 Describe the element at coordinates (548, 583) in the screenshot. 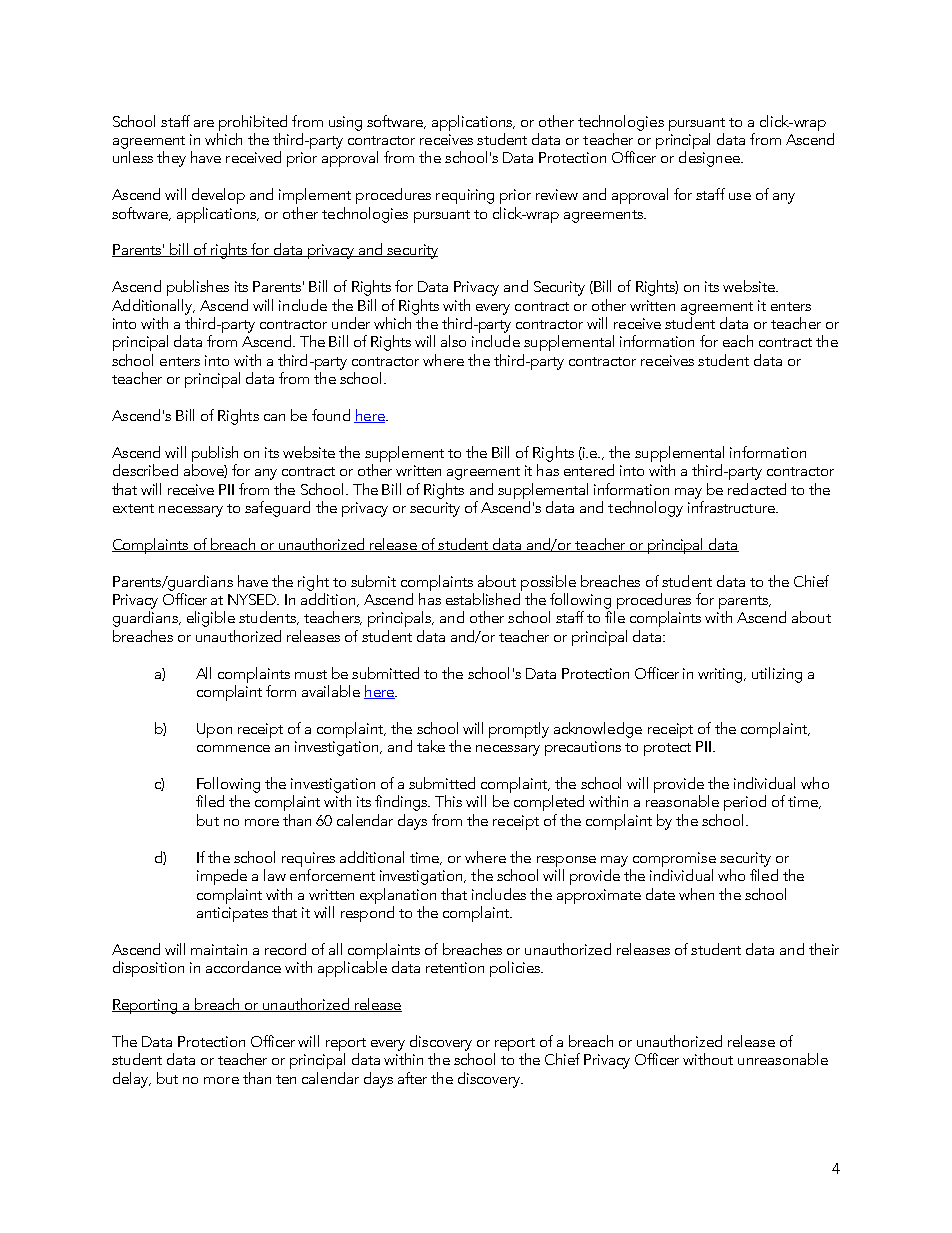

I see `possible` at that location.
